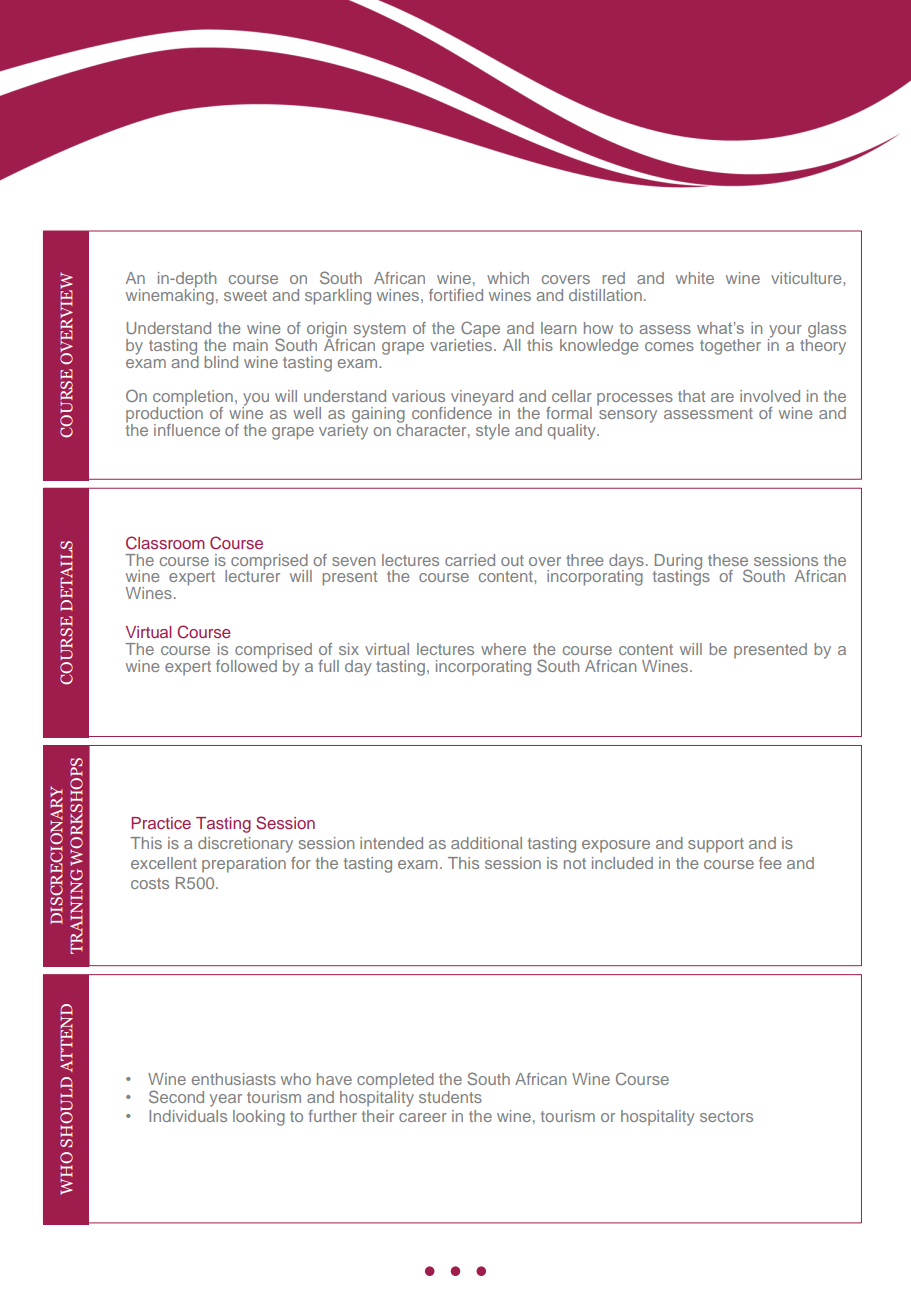 The height and width of the screenshot is (1316, 911). Describe the element at coordinates (503, 649) in the screenshot. I see `where` at that location.
